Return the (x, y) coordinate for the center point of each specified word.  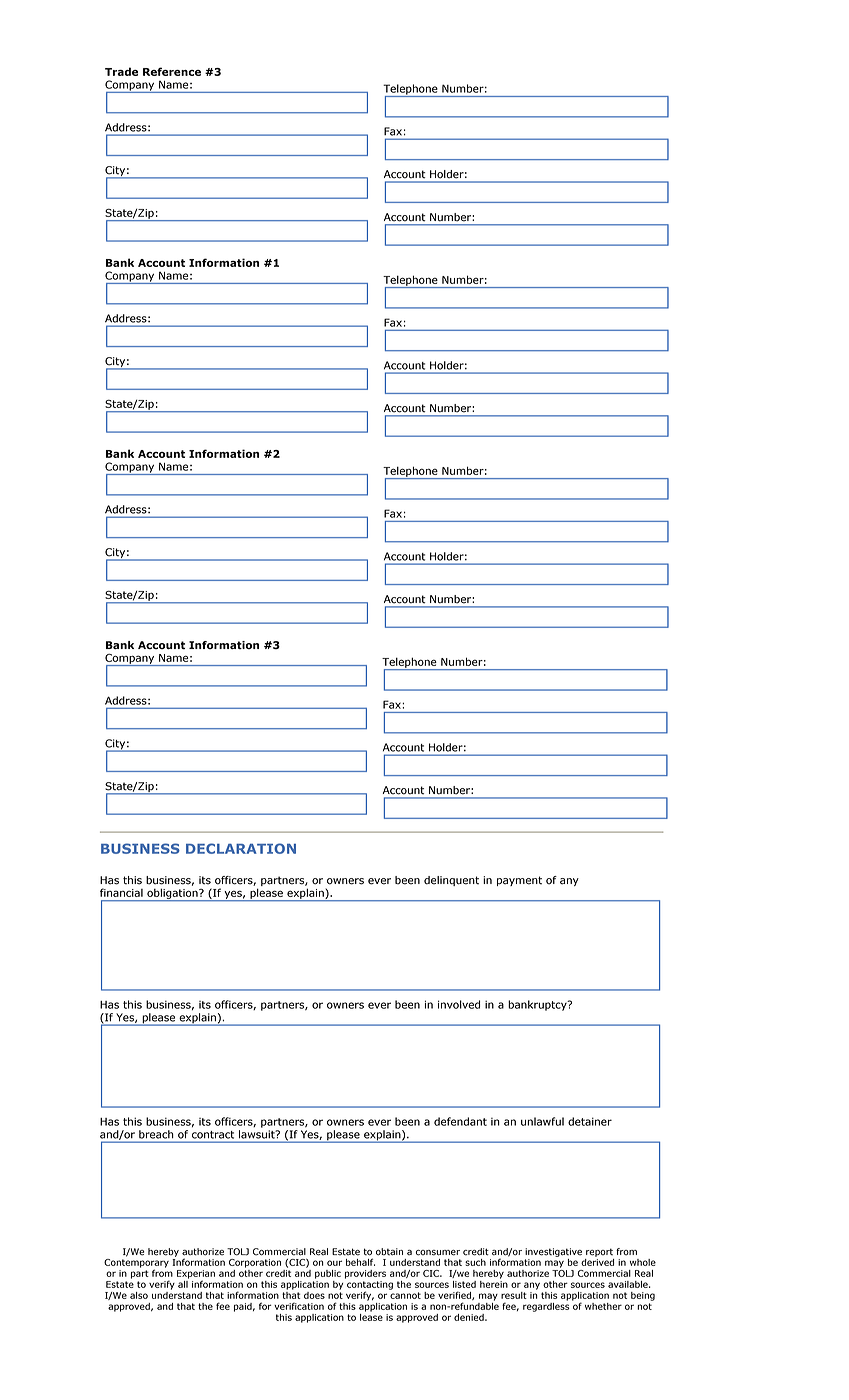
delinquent (451, 881)
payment (519, 881)
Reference (172, 71)
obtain (389, 1252)
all (183, 1283)
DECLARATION (241, 848)
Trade (121, 71)
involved (459, 1004)
